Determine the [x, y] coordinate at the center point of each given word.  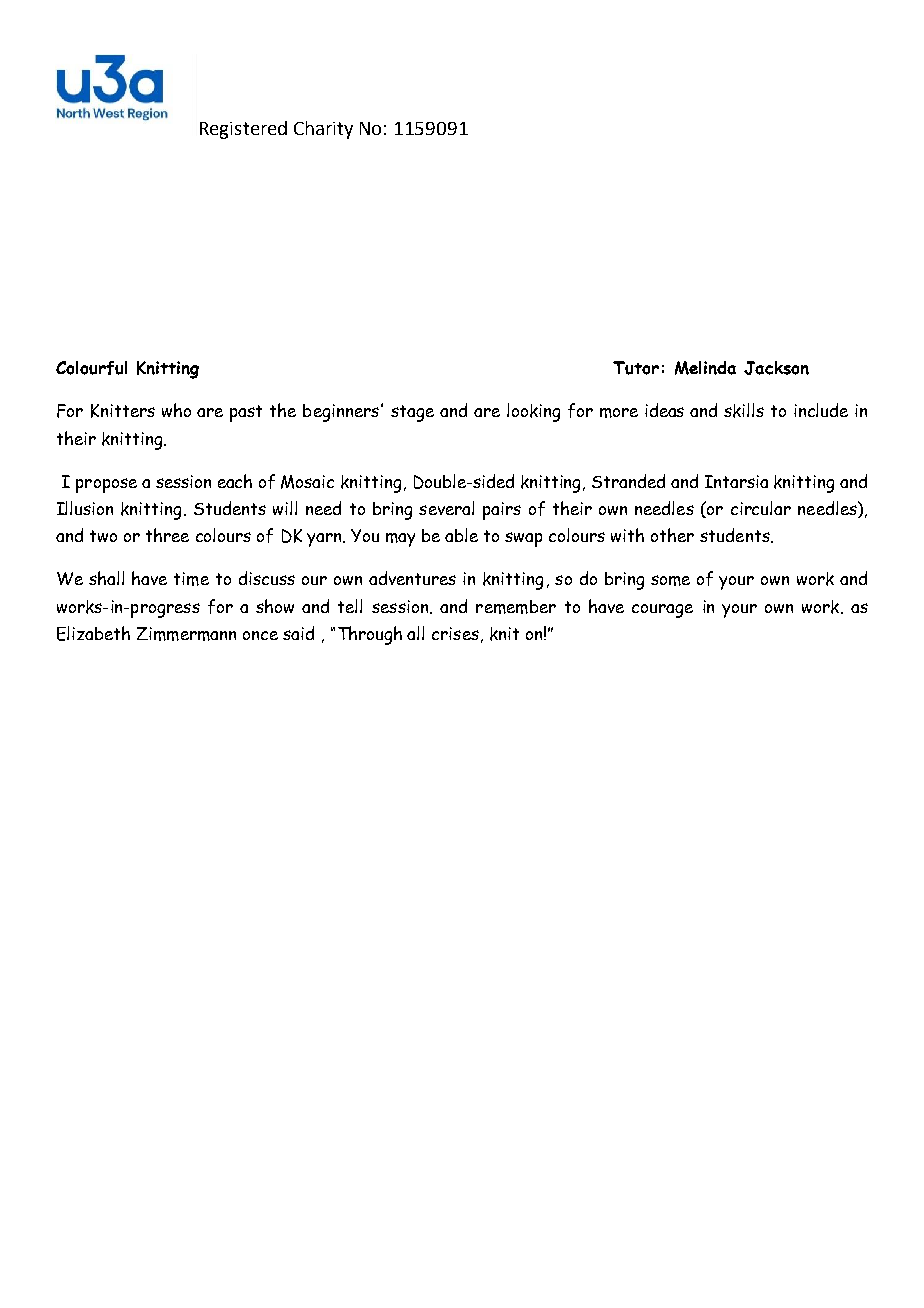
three [167, 535]
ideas [664, 410]
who [176, 410]
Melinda [705, 368]
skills [744, 410]
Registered [243, 130]
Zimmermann [186, 634]
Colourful [91, 368]
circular [761, 508]
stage [412, 413]
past [246, 413]
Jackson [776, 368]
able [461, 535]
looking [533, 412]
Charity [323, 130]
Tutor [636, 368]
